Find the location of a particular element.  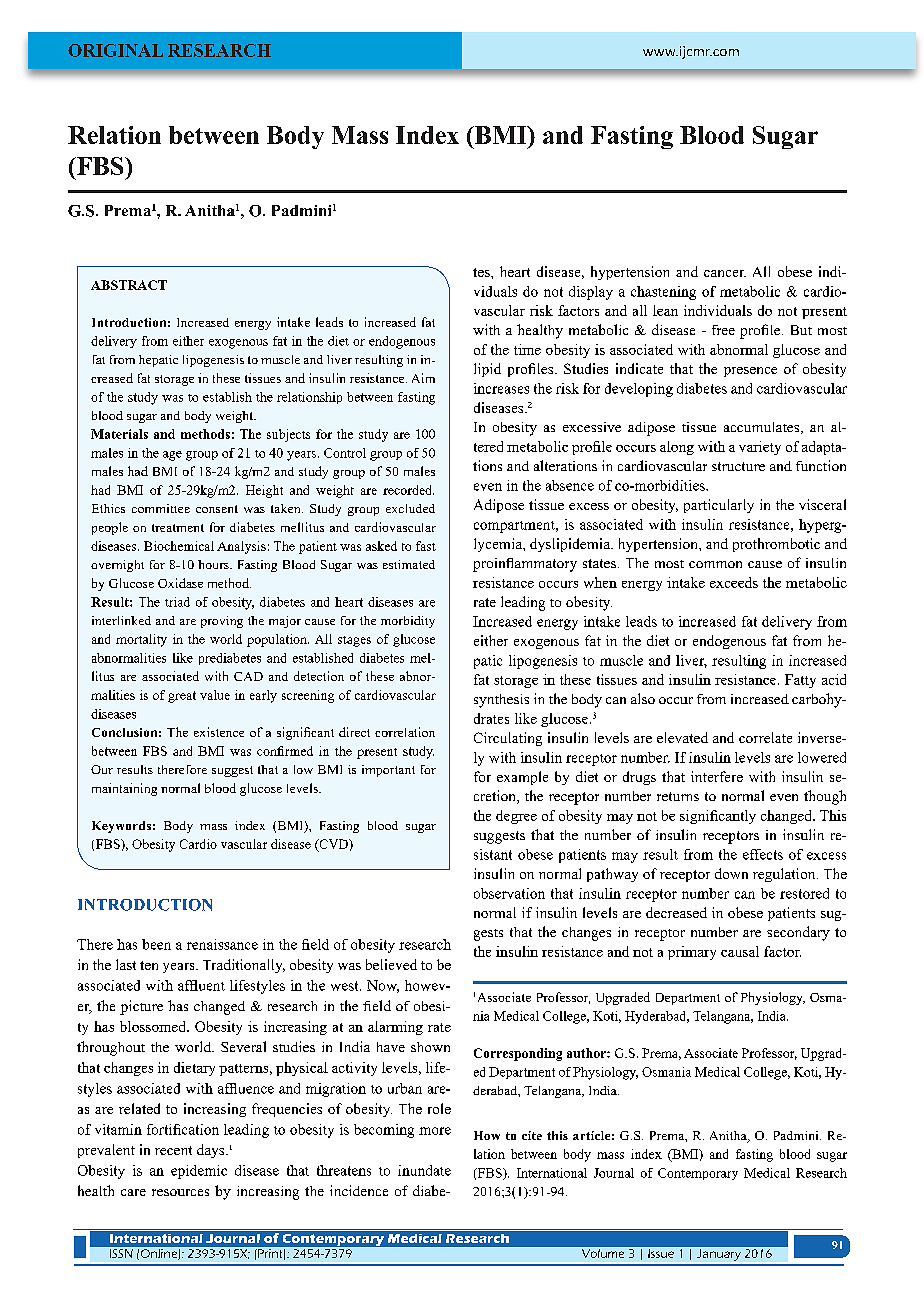

proving is located at coordinates (222, 622).
